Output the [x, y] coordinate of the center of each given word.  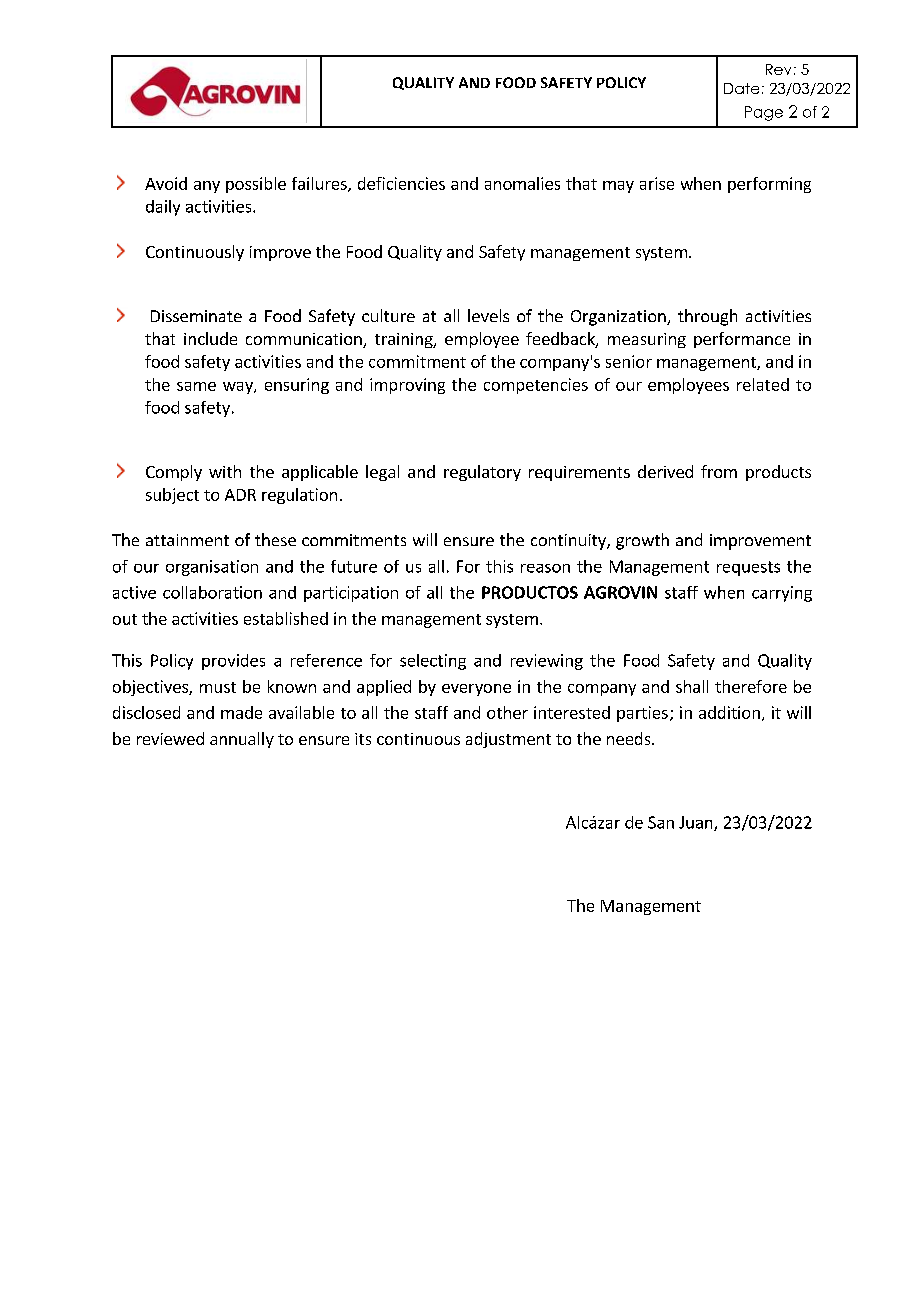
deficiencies [401, 183]
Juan [697, 823]
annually [242, 740]
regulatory [482, 473]
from [719, 471]
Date [741, 88]
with [225, 471]
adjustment [508, 740]
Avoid [166, 183]
